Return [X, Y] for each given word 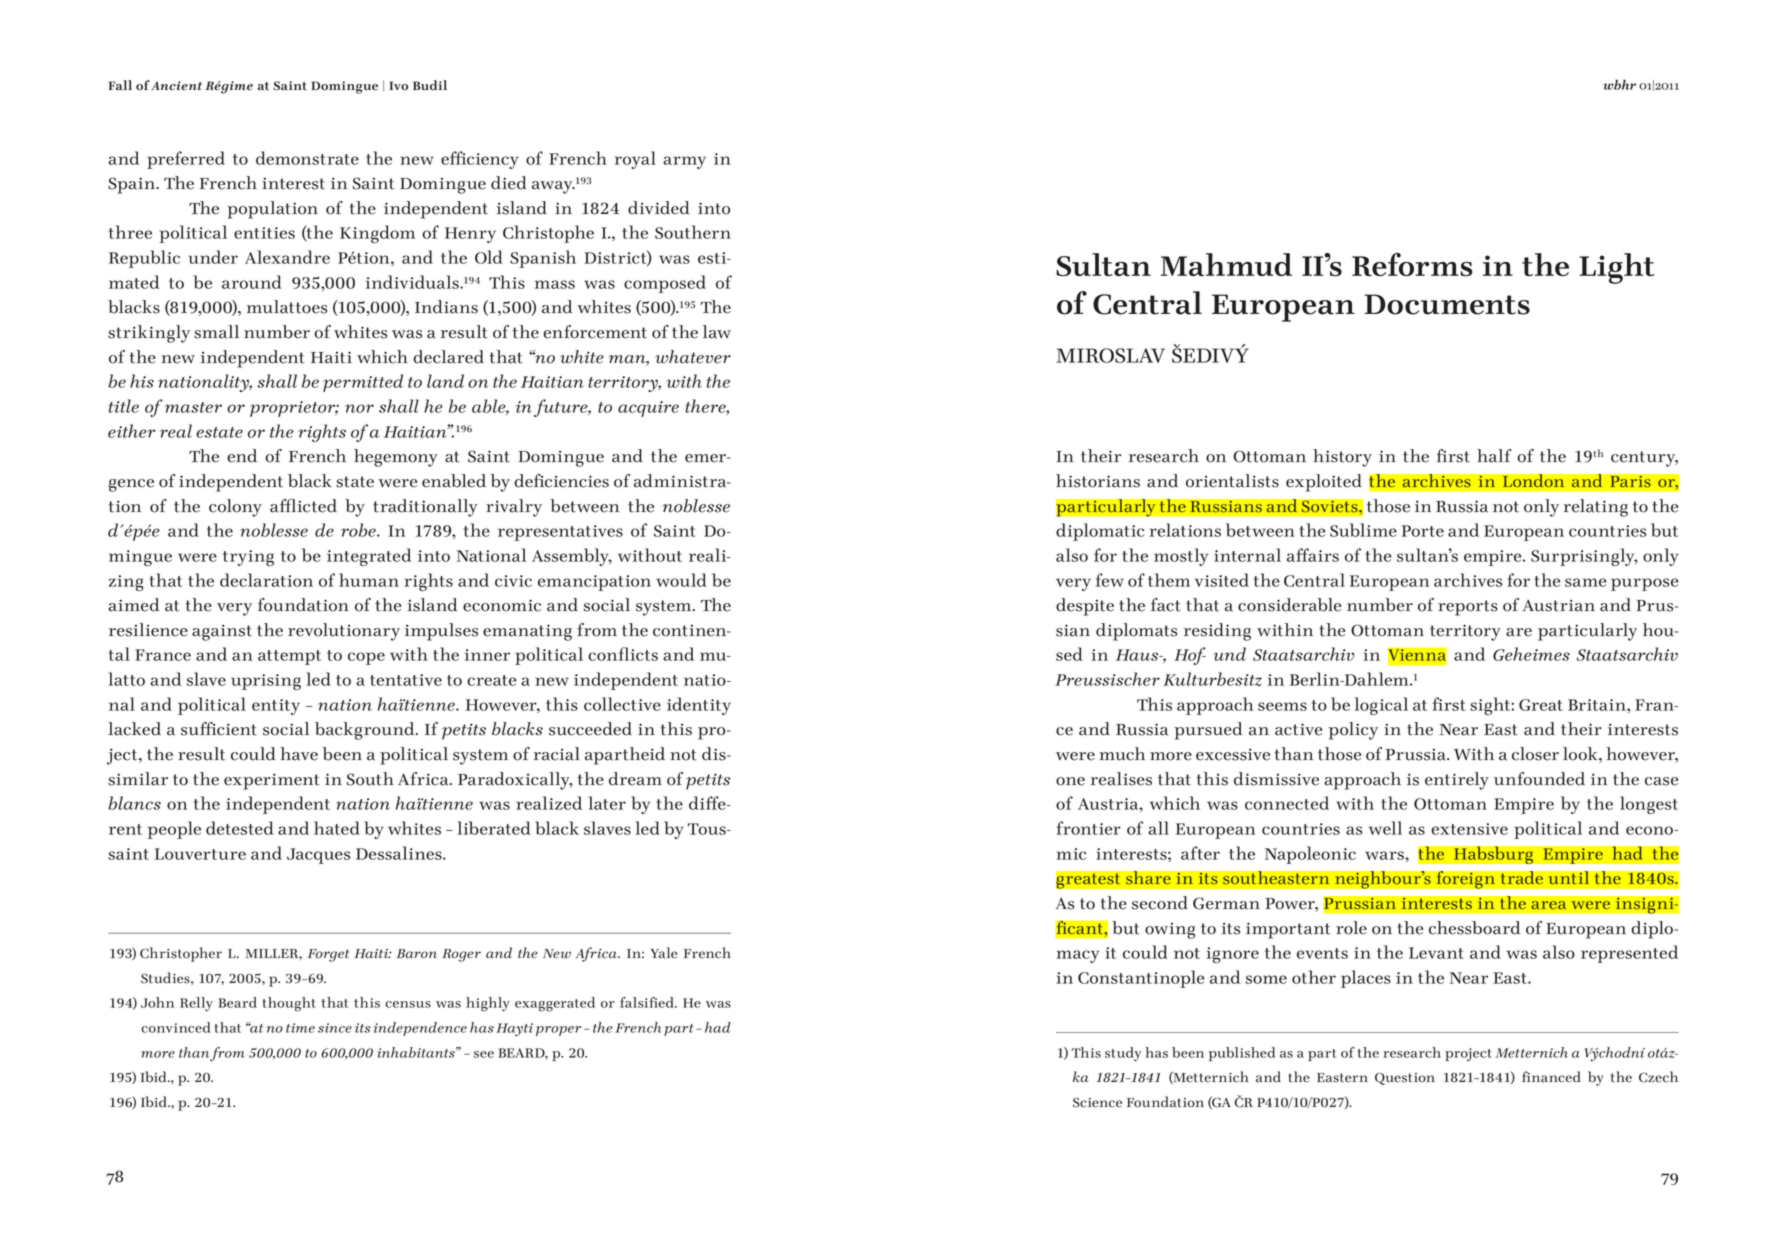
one [1070, 781]
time [300, 1028]
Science [1097, 1103]
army [684, 162]
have [299, 754]
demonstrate [307, 158]
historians [1098, 481]
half [1494, 456]
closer [1535, 754]
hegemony [396, 458]
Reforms [1412, 264]
